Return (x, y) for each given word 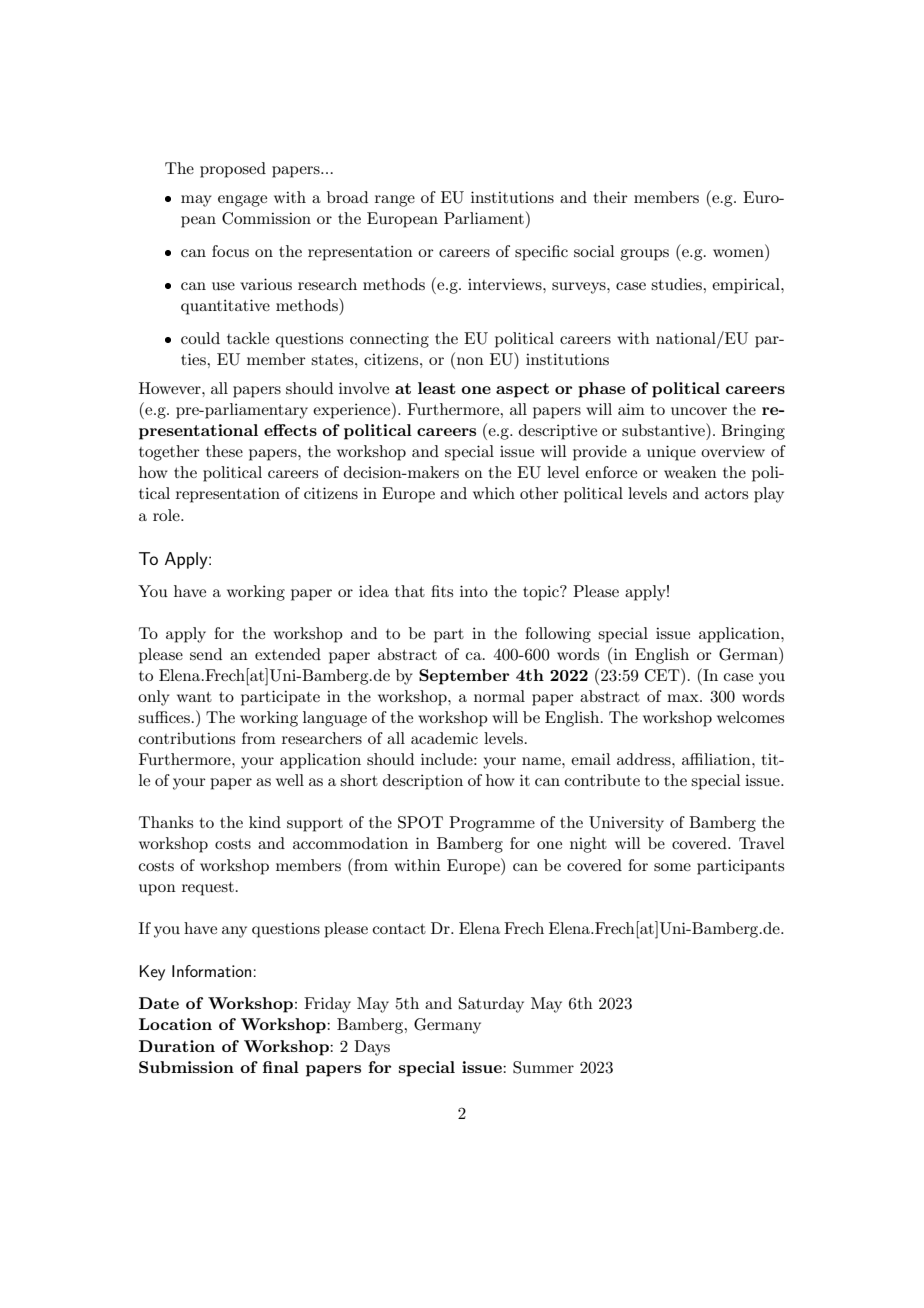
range (395, 201)
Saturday (491, 1005)
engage (242, 201)
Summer (543, 1067)
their (611, 197)
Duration (177, 1046)
